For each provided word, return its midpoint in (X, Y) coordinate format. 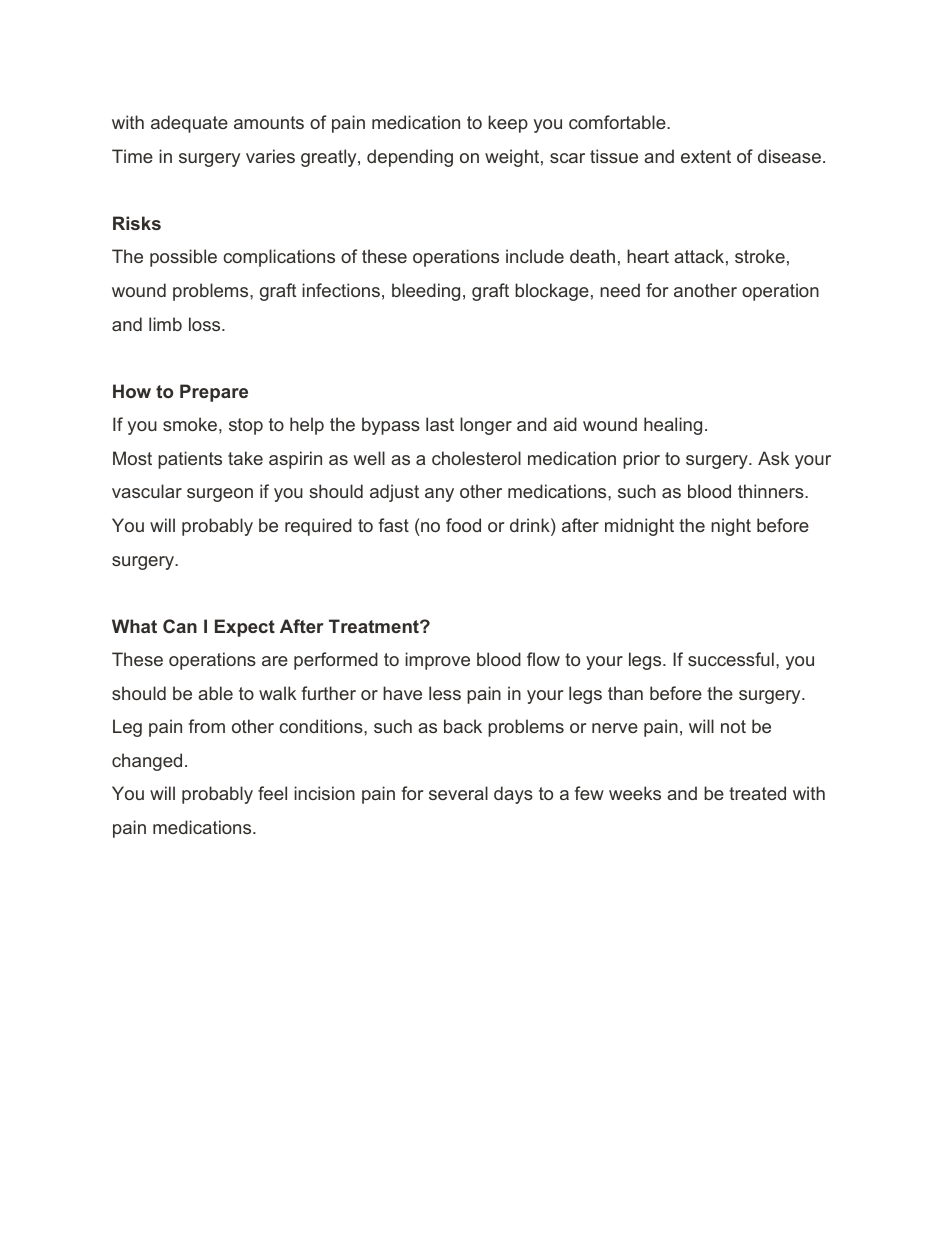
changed (147, 762)
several (458, 793)
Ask (773, 458)
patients (190, 460)
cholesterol (476, 458)
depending (410, 158)
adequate (189, 124)
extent (706, 156)
